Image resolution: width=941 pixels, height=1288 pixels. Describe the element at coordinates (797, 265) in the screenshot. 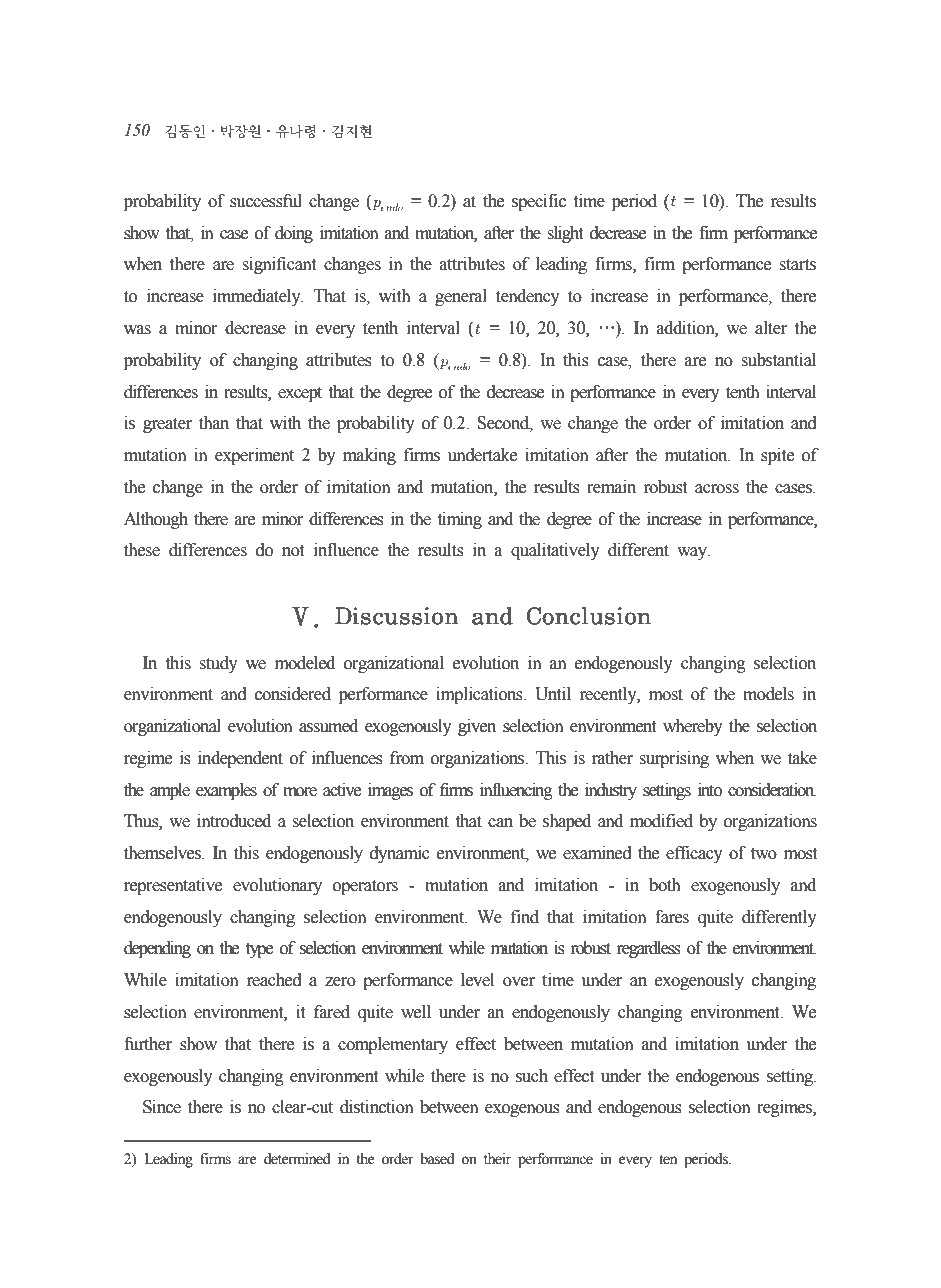

I see `starts` at that location.
